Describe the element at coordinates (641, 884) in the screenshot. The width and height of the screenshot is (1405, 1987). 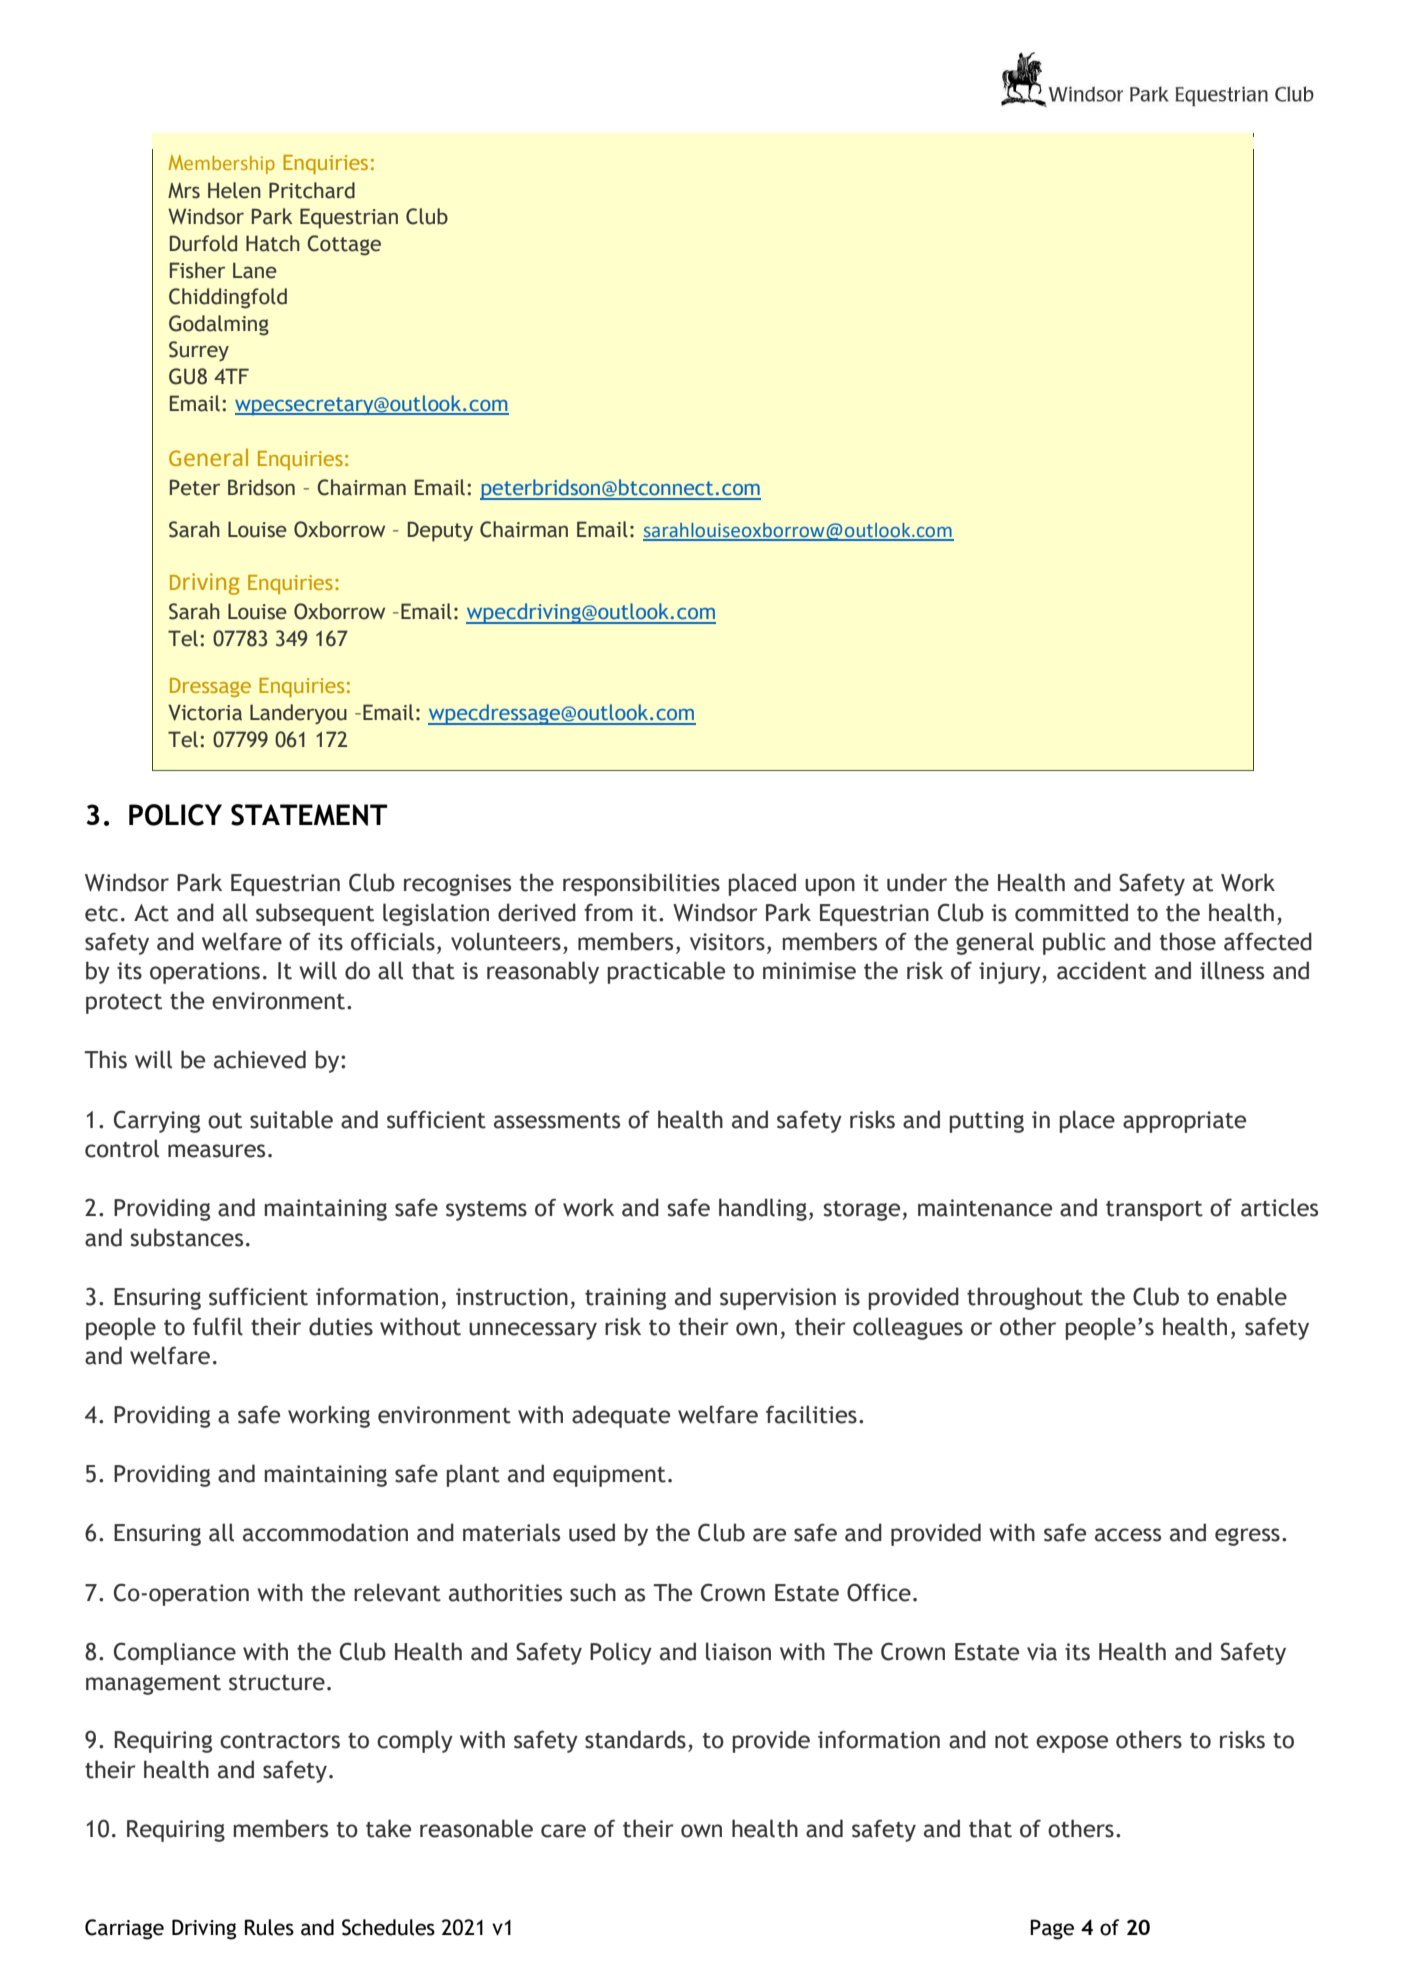
I see `responsibilities` at that location.
